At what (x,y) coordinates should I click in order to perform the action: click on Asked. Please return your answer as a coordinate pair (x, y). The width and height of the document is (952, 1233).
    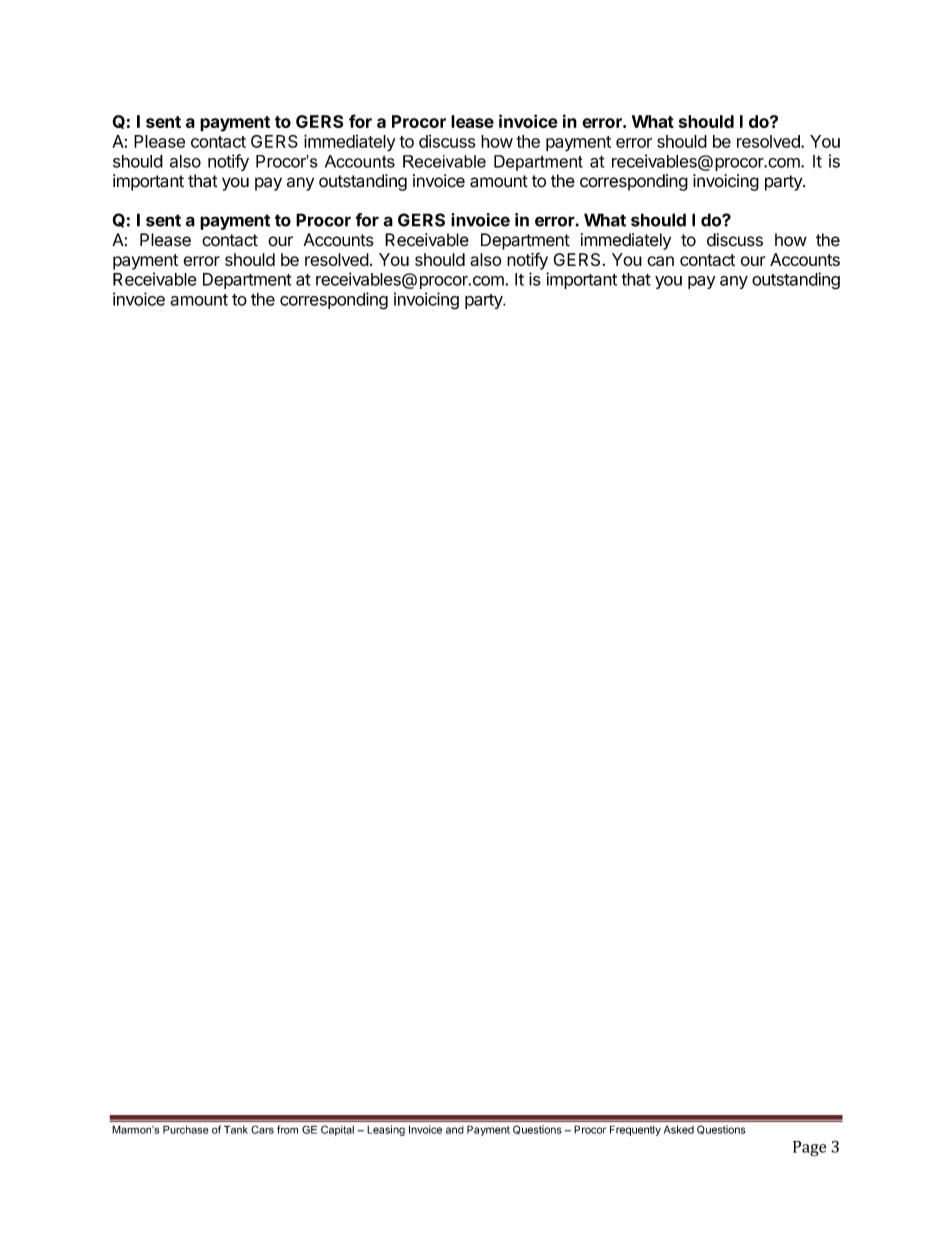
    Looking at the image, I should click on (679, 1129).
